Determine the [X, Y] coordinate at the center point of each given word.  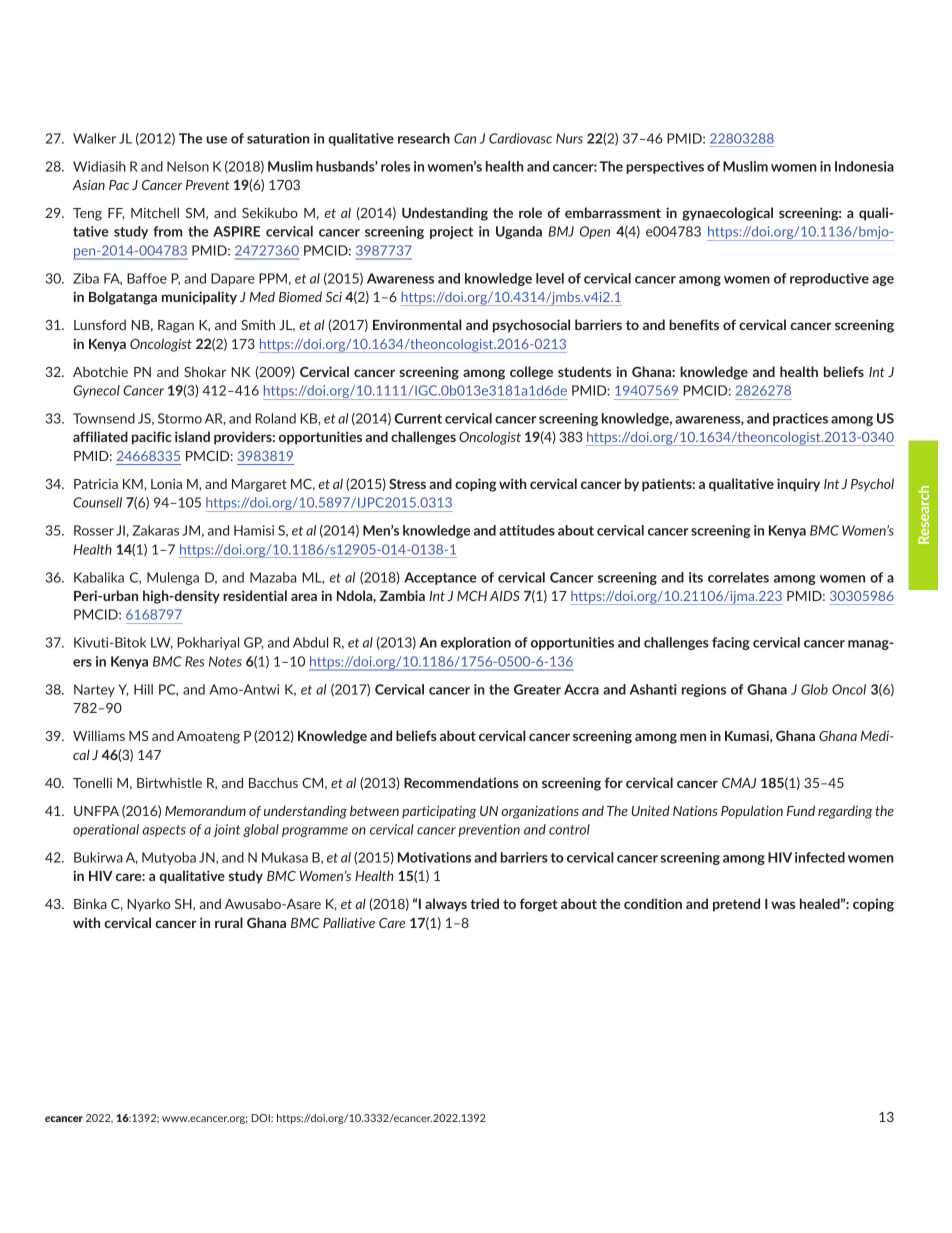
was [783, 905]
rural [229, 922]
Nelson [188, 166]
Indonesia [864, 166]
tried [484, 903]
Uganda [519, 232]
